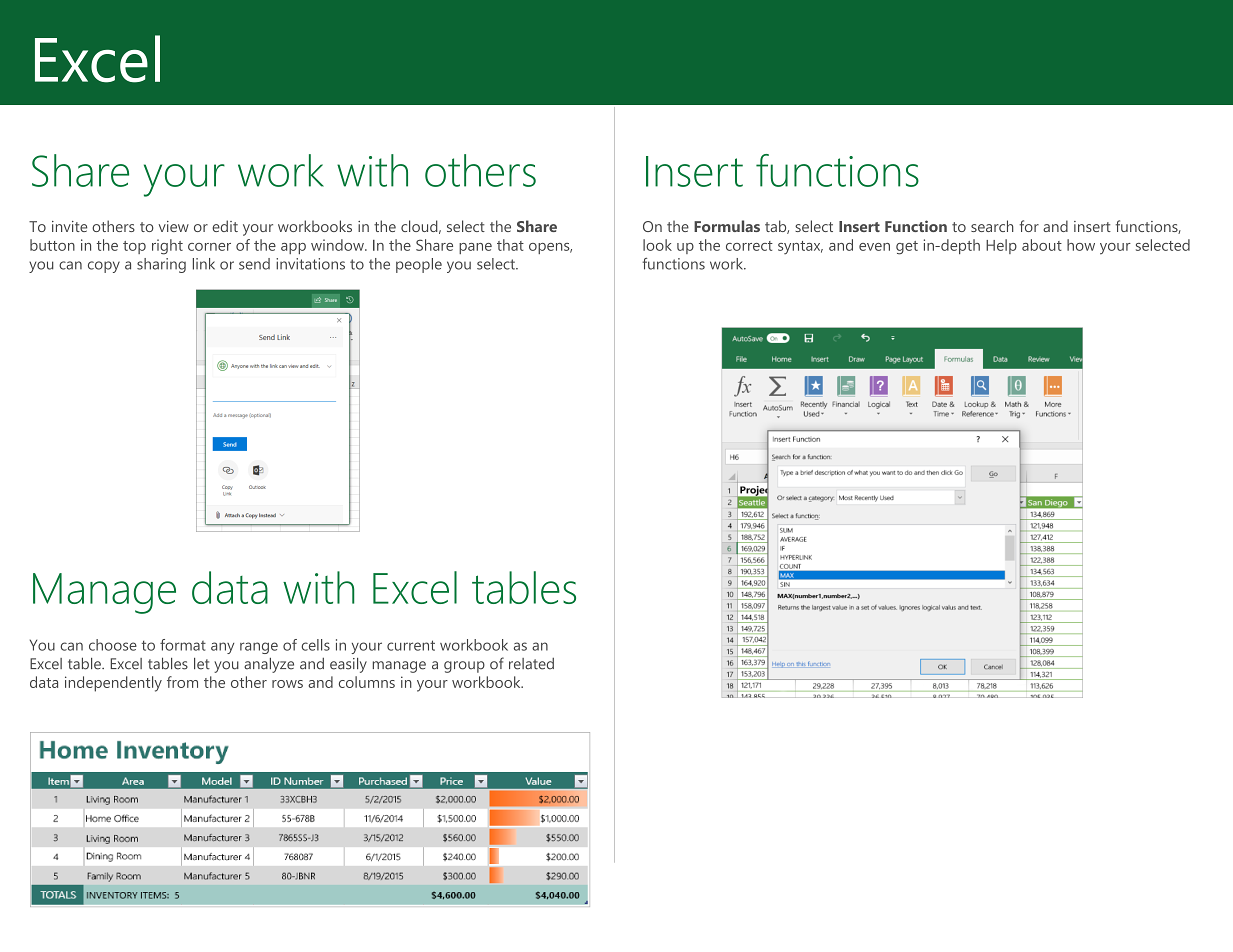  What do you see at coordinates (1001, 246) in the document?
I see `Help` at bounding box center [1001, 246].
